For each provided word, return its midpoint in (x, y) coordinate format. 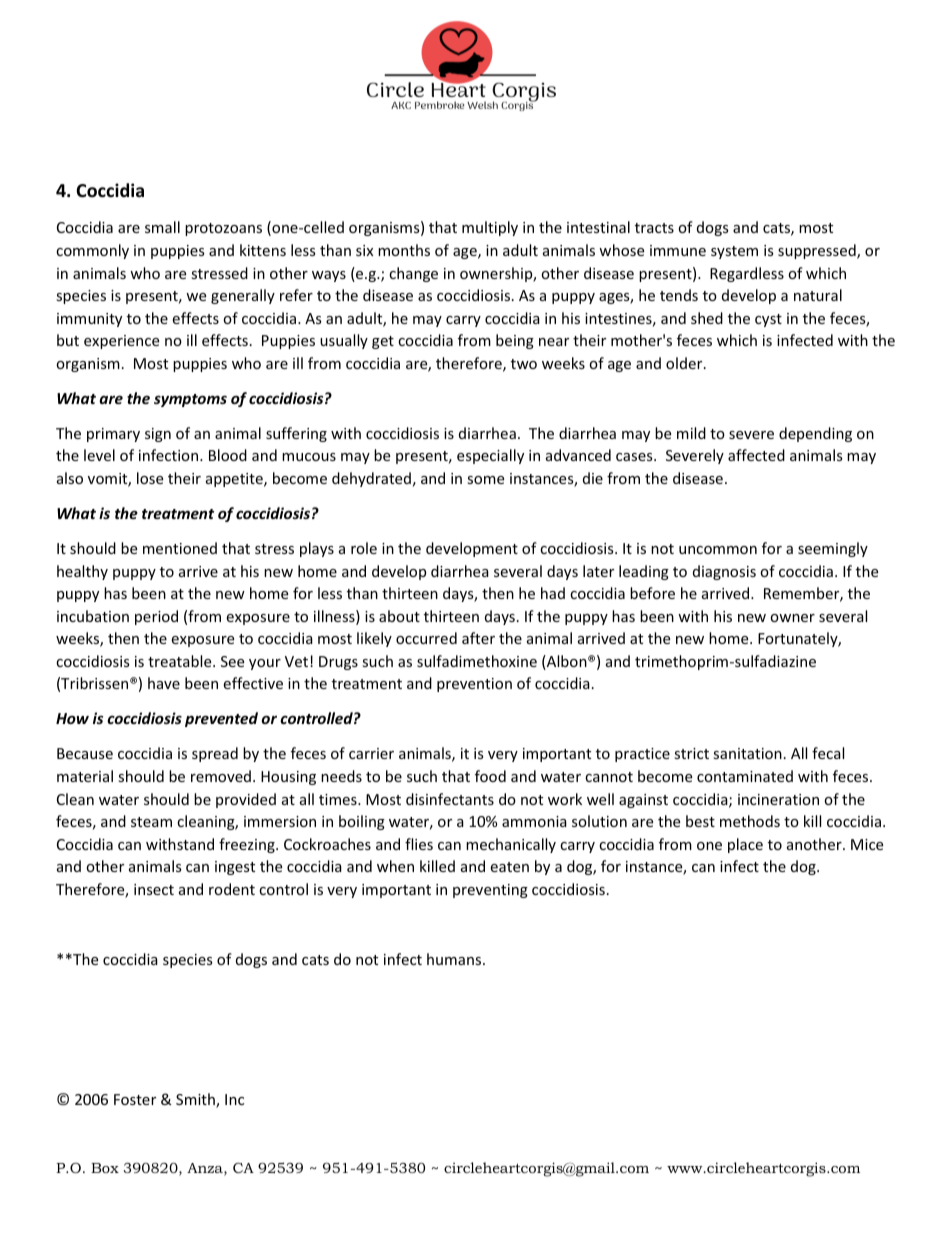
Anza (206, 1169)
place (745, 845)
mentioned (180, 548)
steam (151, 822)
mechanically (511, 845)
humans (455, 959)
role (364, 548)
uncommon (718, 550)
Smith (196, 1100)
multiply (490, 228)
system (734, 252)
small (162, 227)
